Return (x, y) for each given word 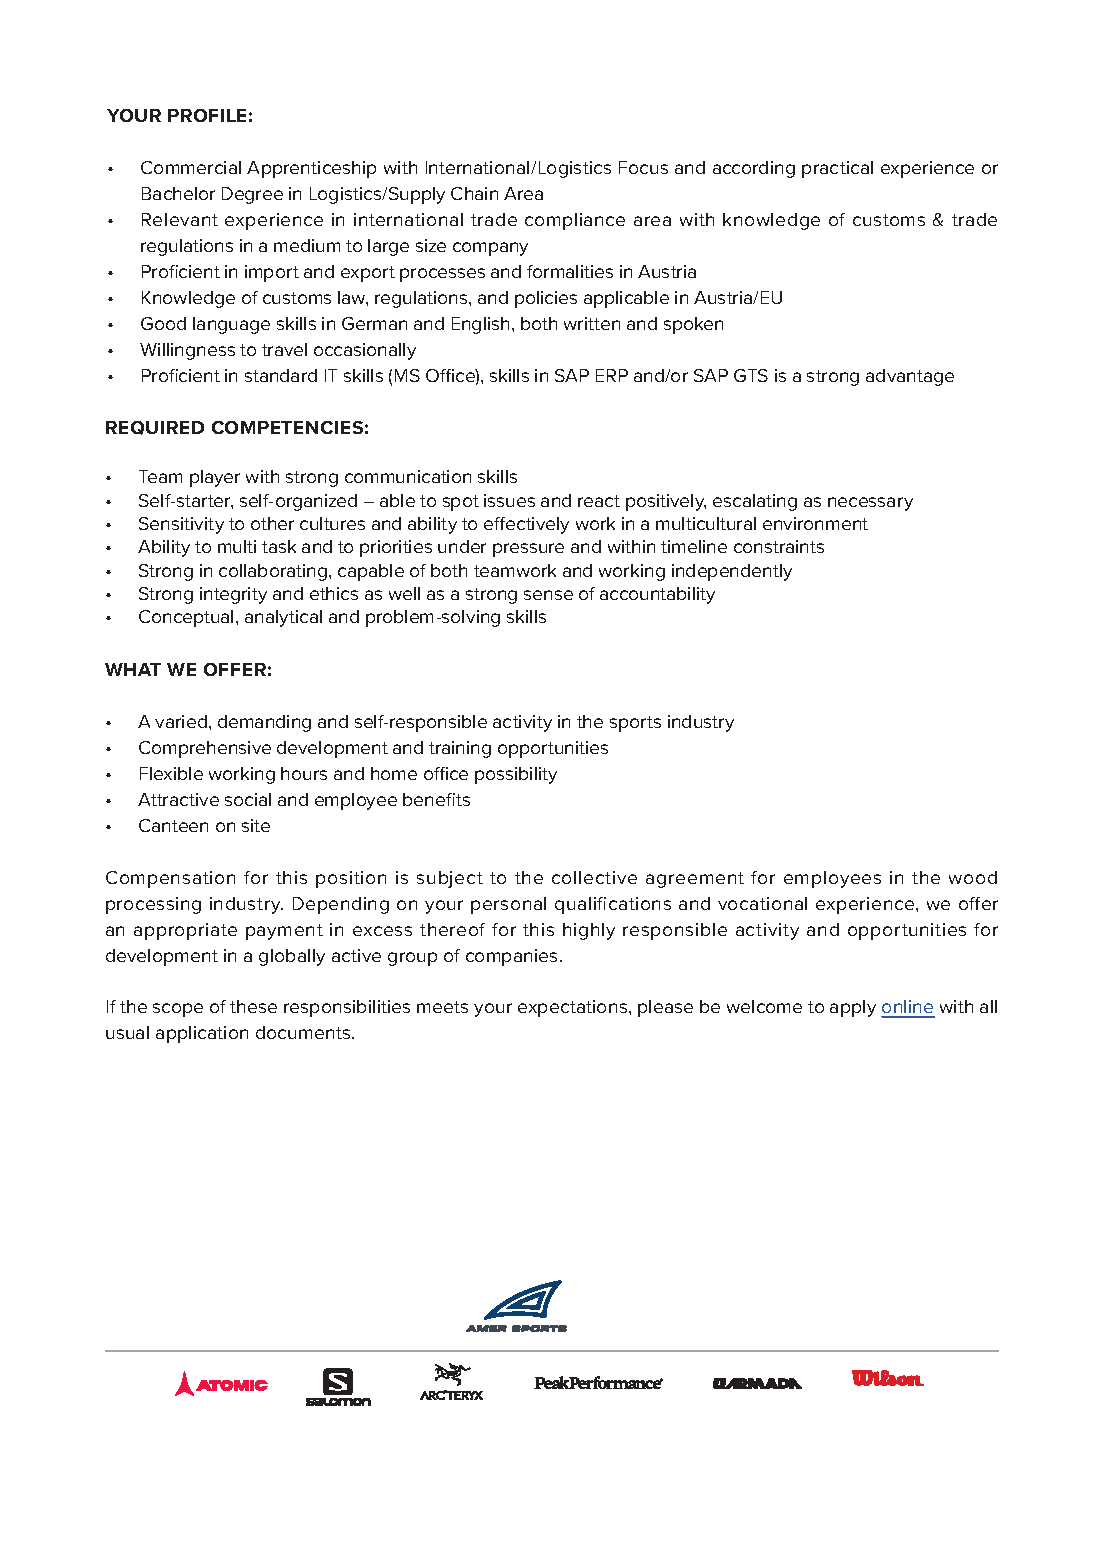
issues (509, 500)
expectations (574, 1008)
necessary (870, 504)
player (215, 478)
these (253, 1006)
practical (837, 169)
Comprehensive (205, 749)
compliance (575, 221)
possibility (516, 775)
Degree (252, 195)
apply (853, 1008)
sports (635, 724)
